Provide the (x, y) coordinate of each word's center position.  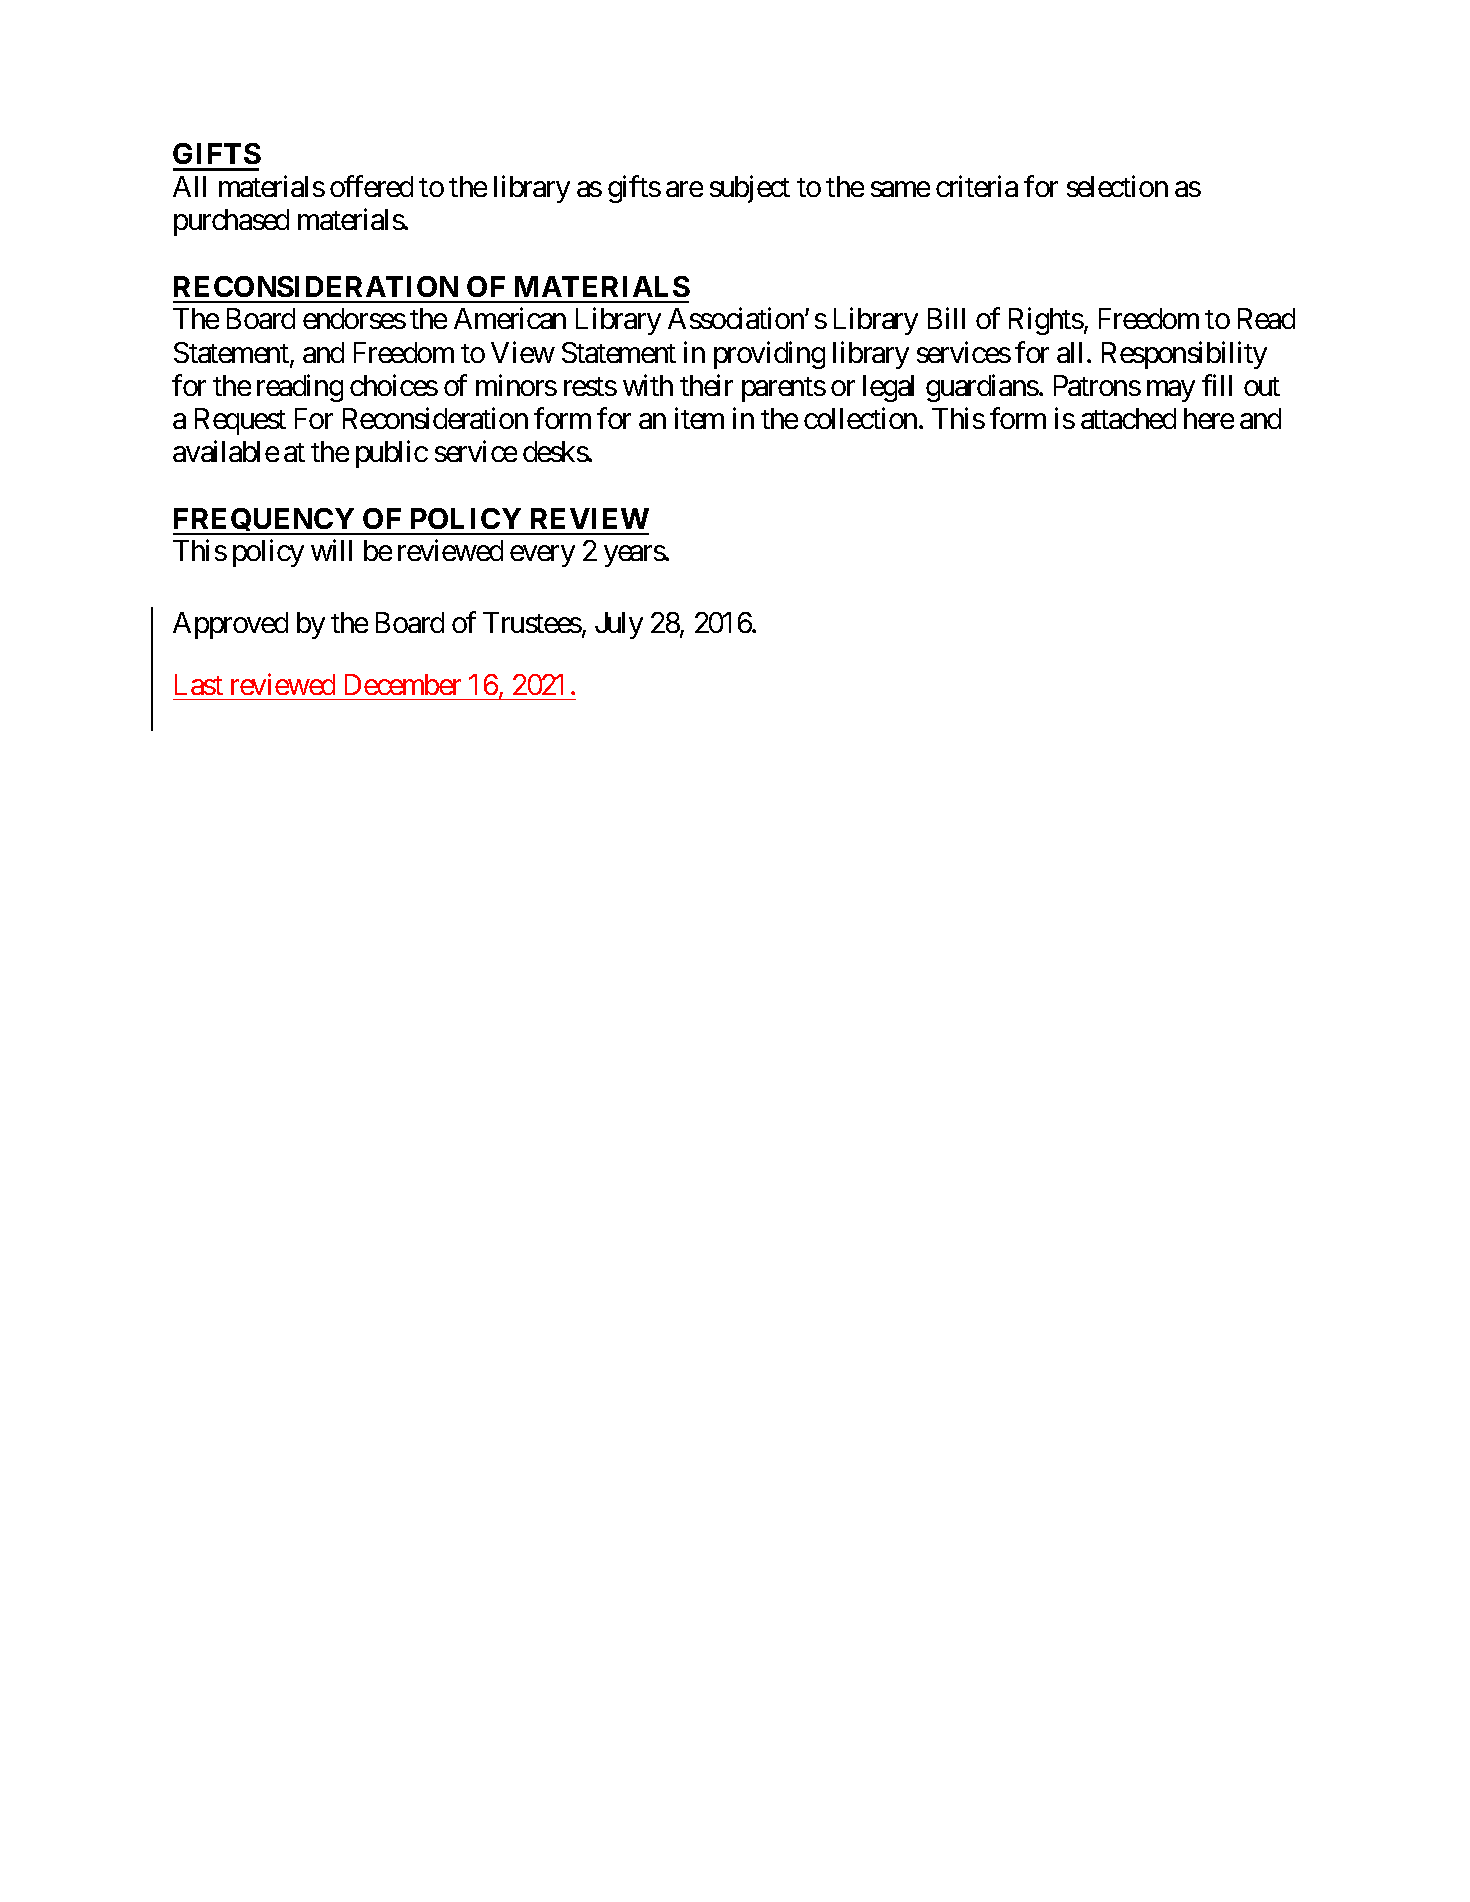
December (403, 684)
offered (371, 186)
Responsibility (1184, 355)
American (510, 318)
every (542, 556)
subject (750, 189)
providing (769, 355)
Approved (230, 625)
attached (1128, 418)
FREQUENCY (265, 521)
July (619, 625)
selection (1117, 186)
